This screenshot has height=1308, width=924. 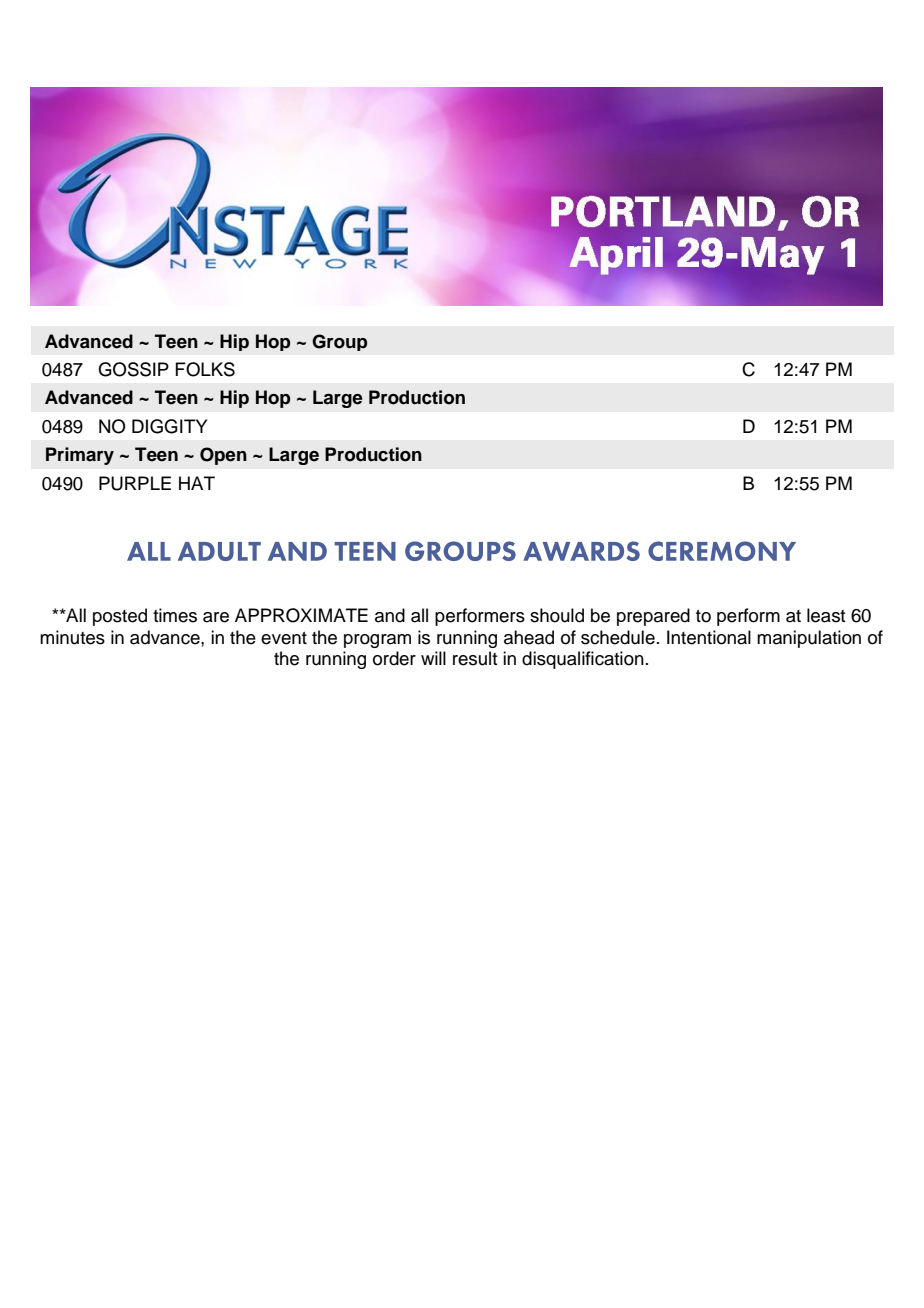 What do you see at coordinates (197, 483) in the screenshot?
I see `HAT` at bounding box center [197, 483].
